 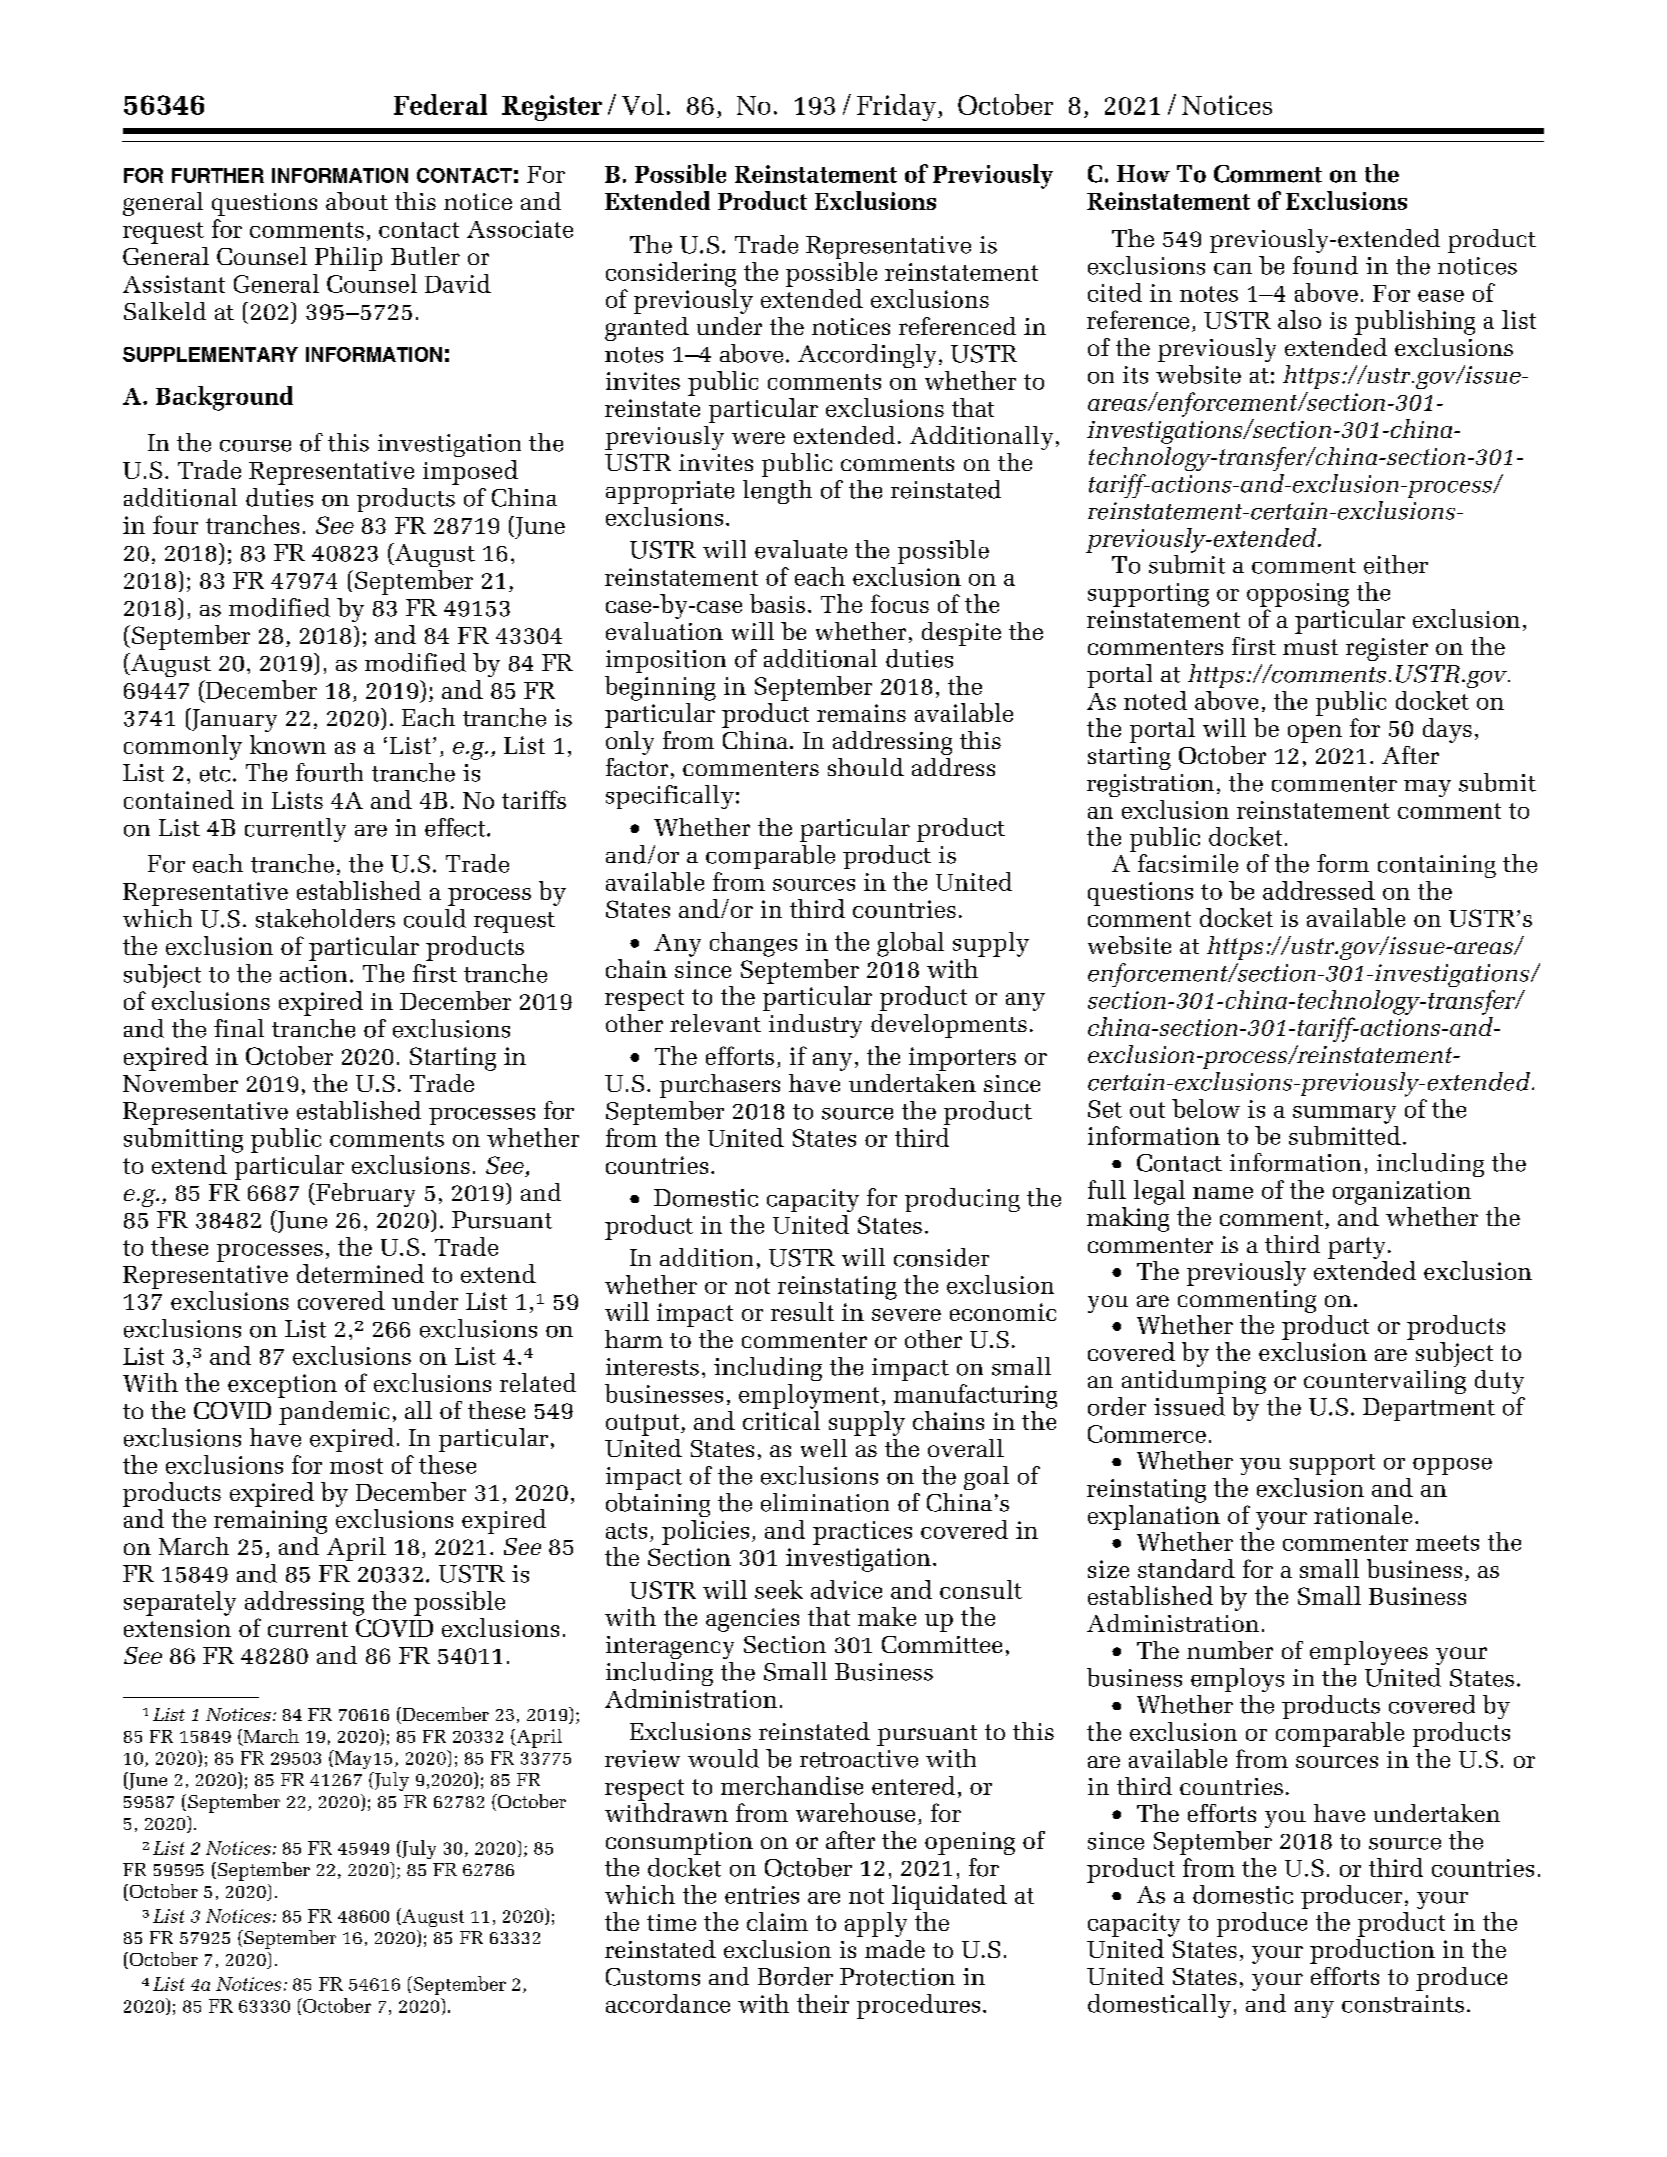 What do you see at coordinates (1447, 730) in the screenshot?
I see `days` at bounding box center [1447, 730].
